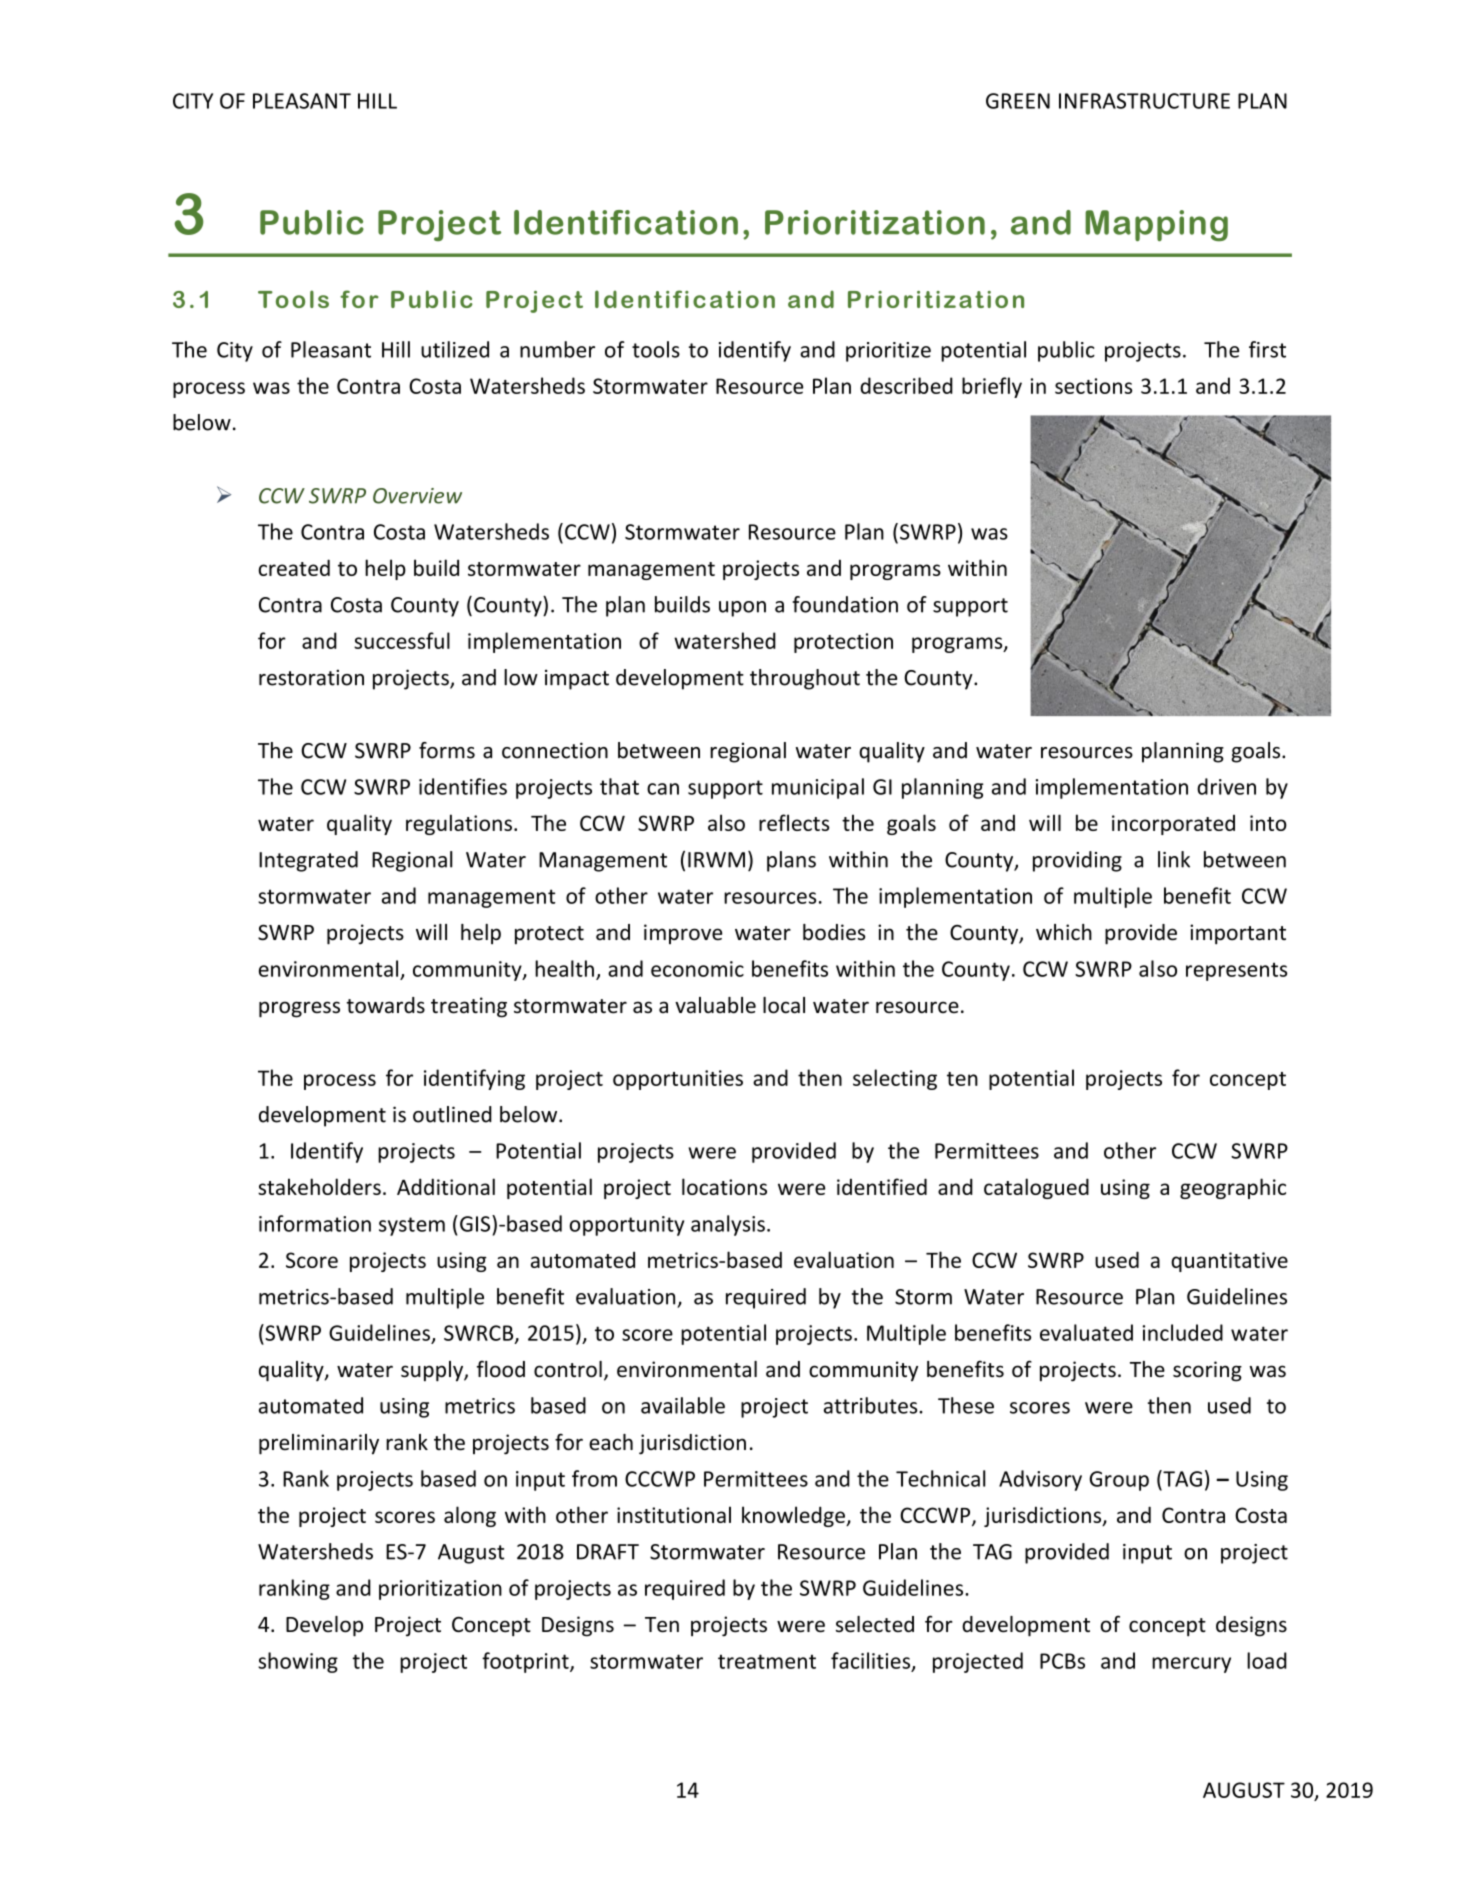  Describe the element at coordinates (1226, 786) in the image. I see `driven` at that location.
